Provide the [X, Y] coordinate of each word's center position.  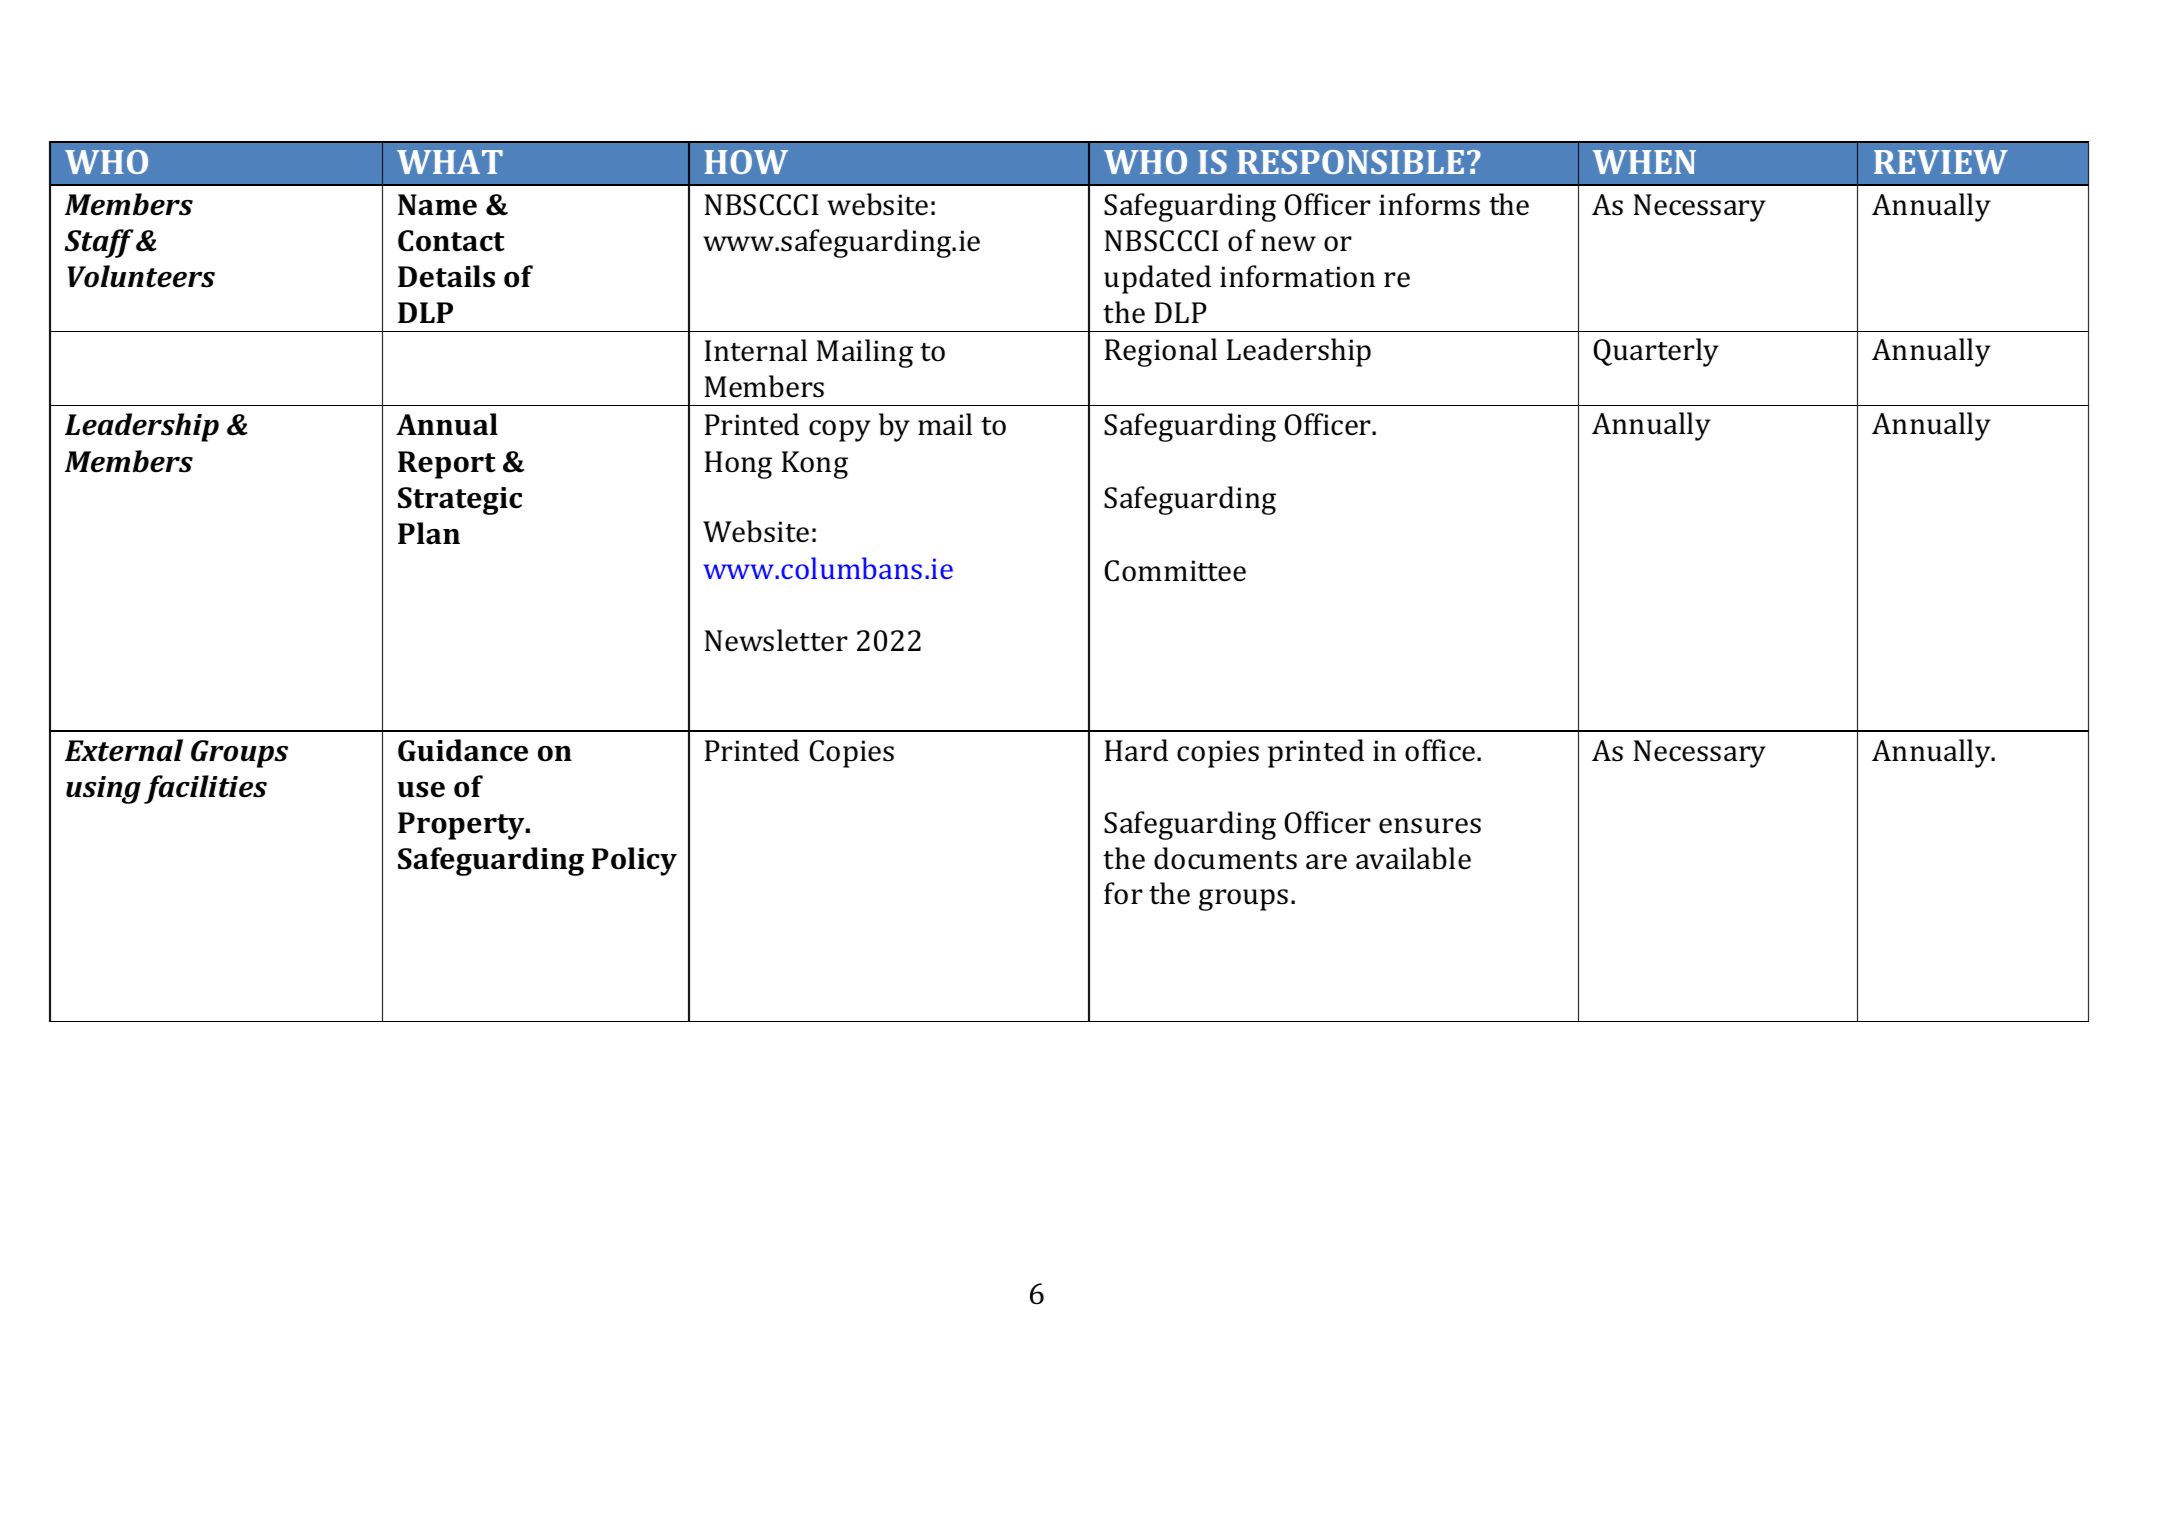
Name [437, 205]
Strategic [460, 501]
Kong [815, 465]
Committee [1175, 571]
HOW [746, 162]
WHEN [1644, 162]
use [421, 790]
